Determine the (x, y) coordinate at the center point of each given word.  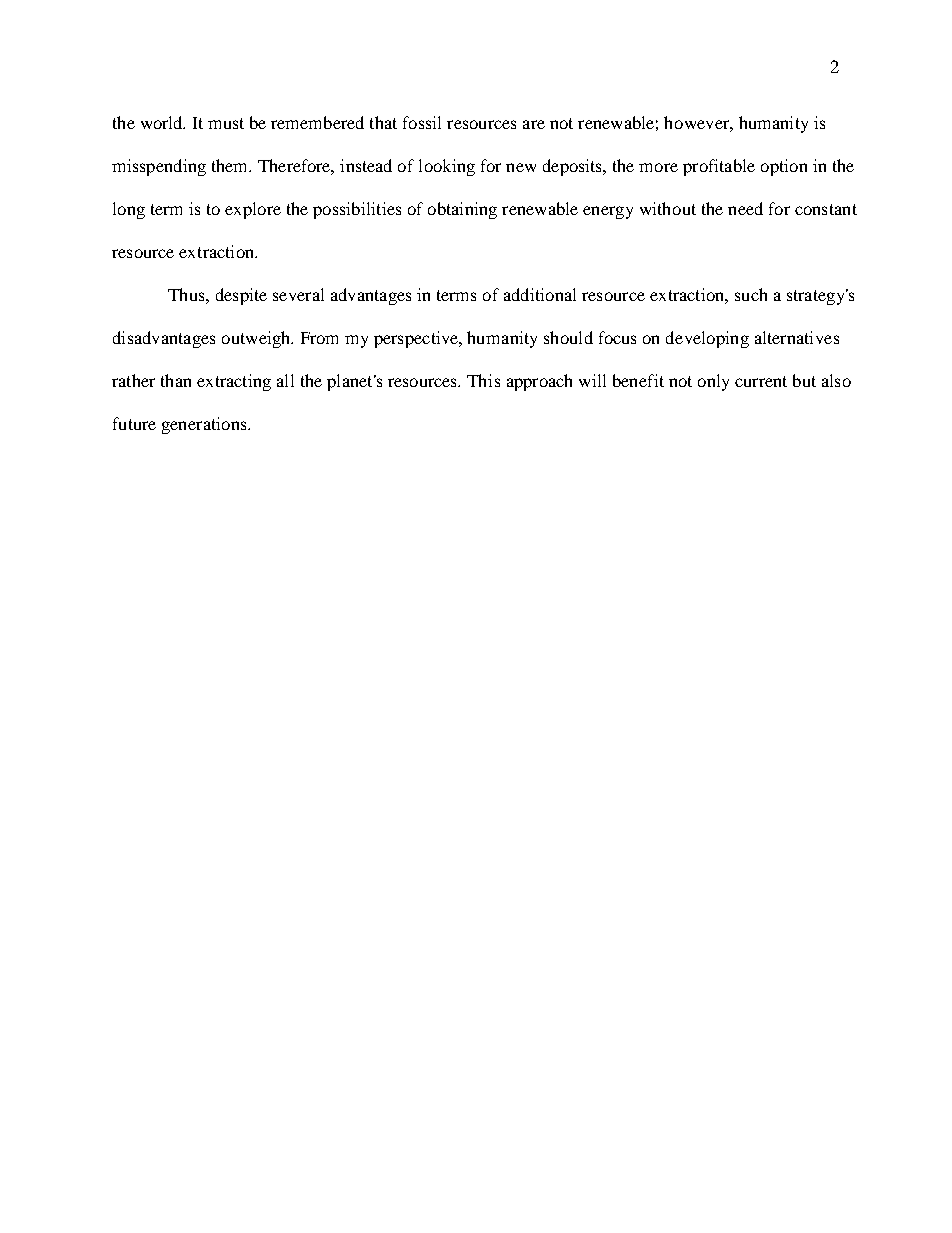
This (483, 380)
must (226, 123)
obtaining (462, 210)
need (745, 208)
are (534, 124)
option (784, 167)
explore (253, 210)
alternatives (797, 337)
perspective (417, 339)
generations (205, 425)
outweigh (257, 339)
